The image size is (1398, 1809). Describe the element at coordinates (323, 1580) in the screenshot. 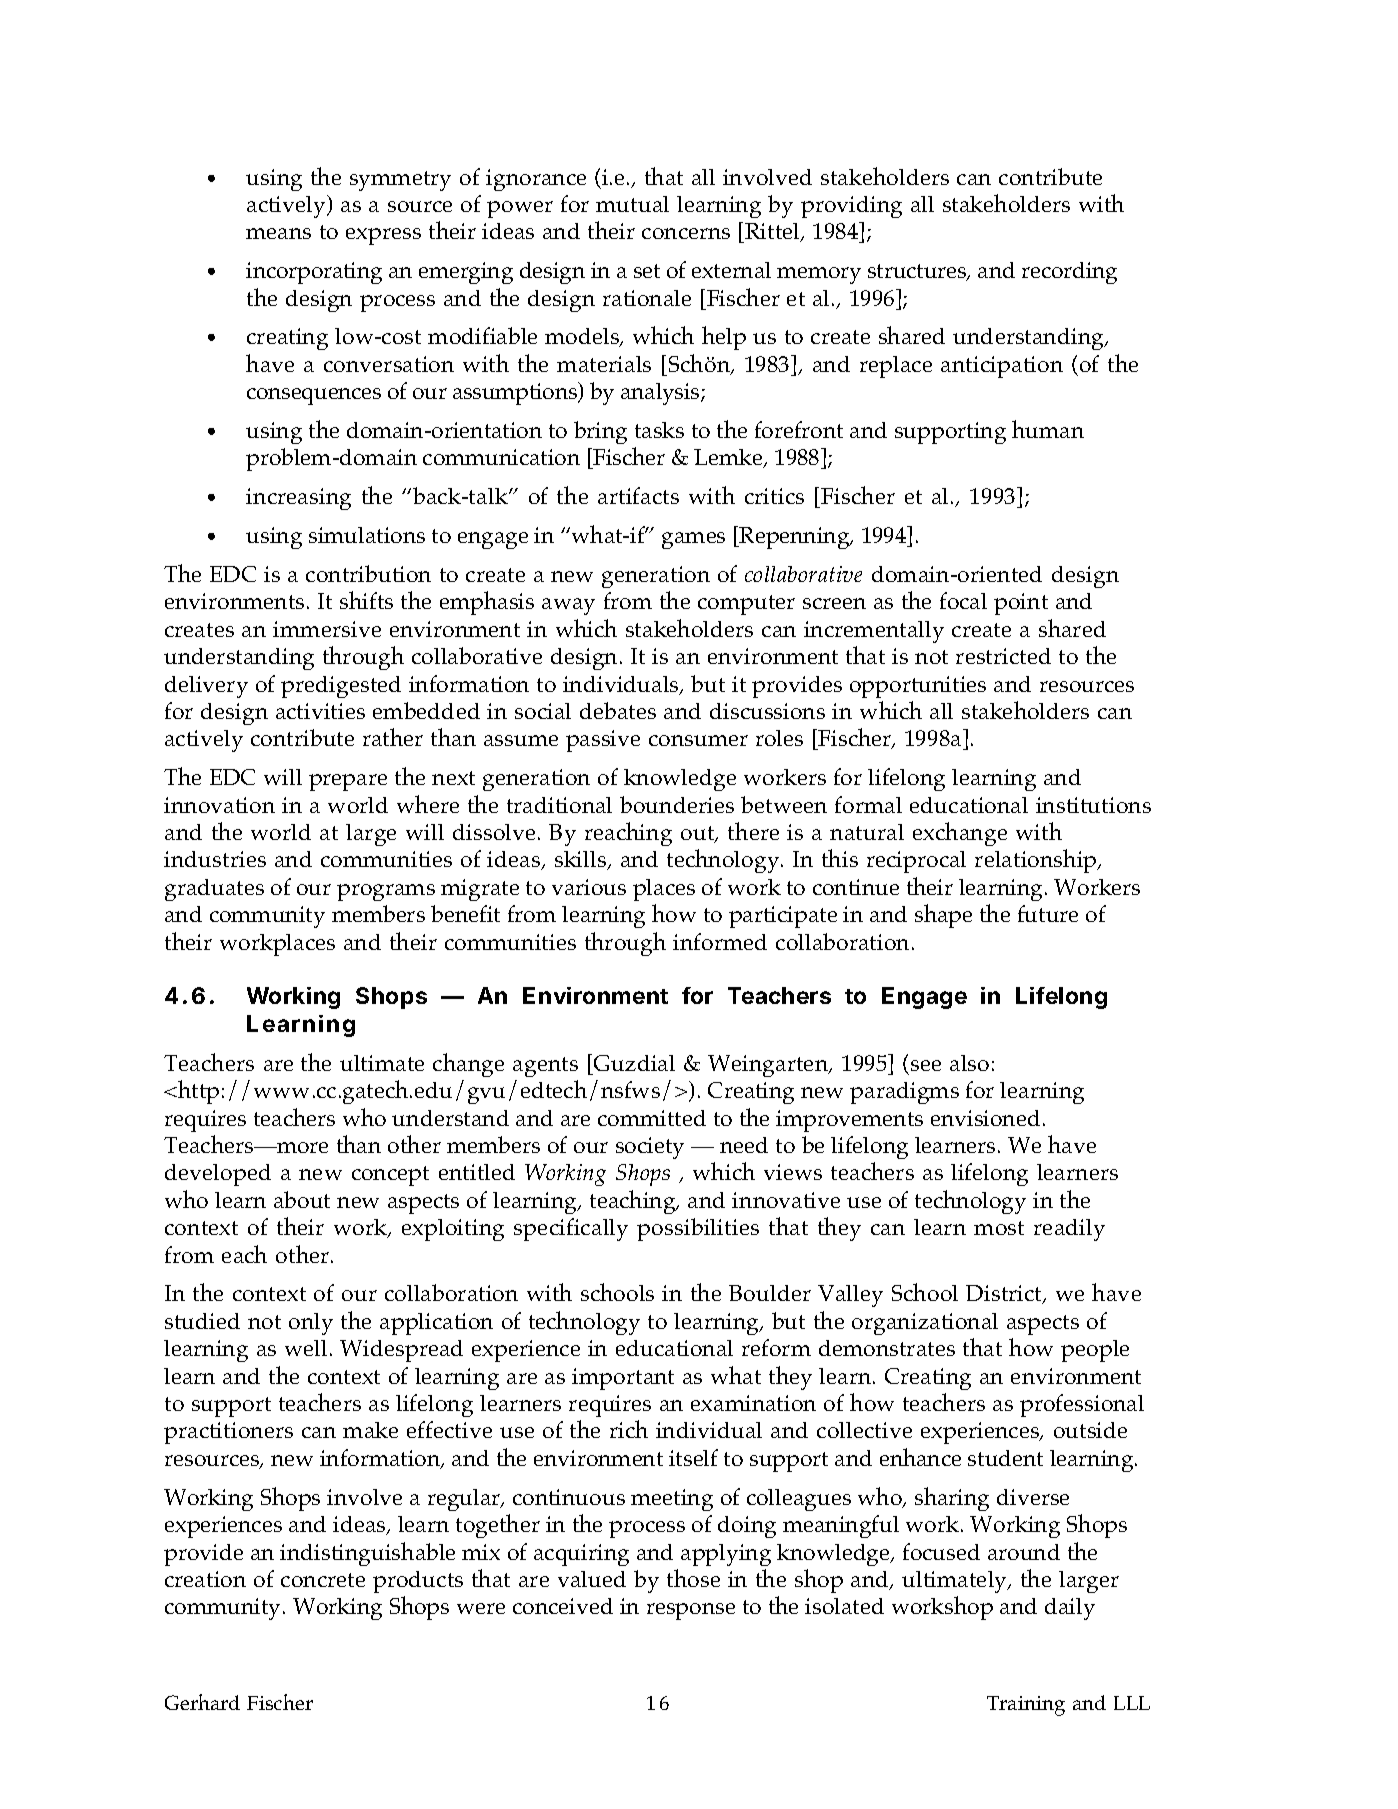

I see `concrete` at that location.
